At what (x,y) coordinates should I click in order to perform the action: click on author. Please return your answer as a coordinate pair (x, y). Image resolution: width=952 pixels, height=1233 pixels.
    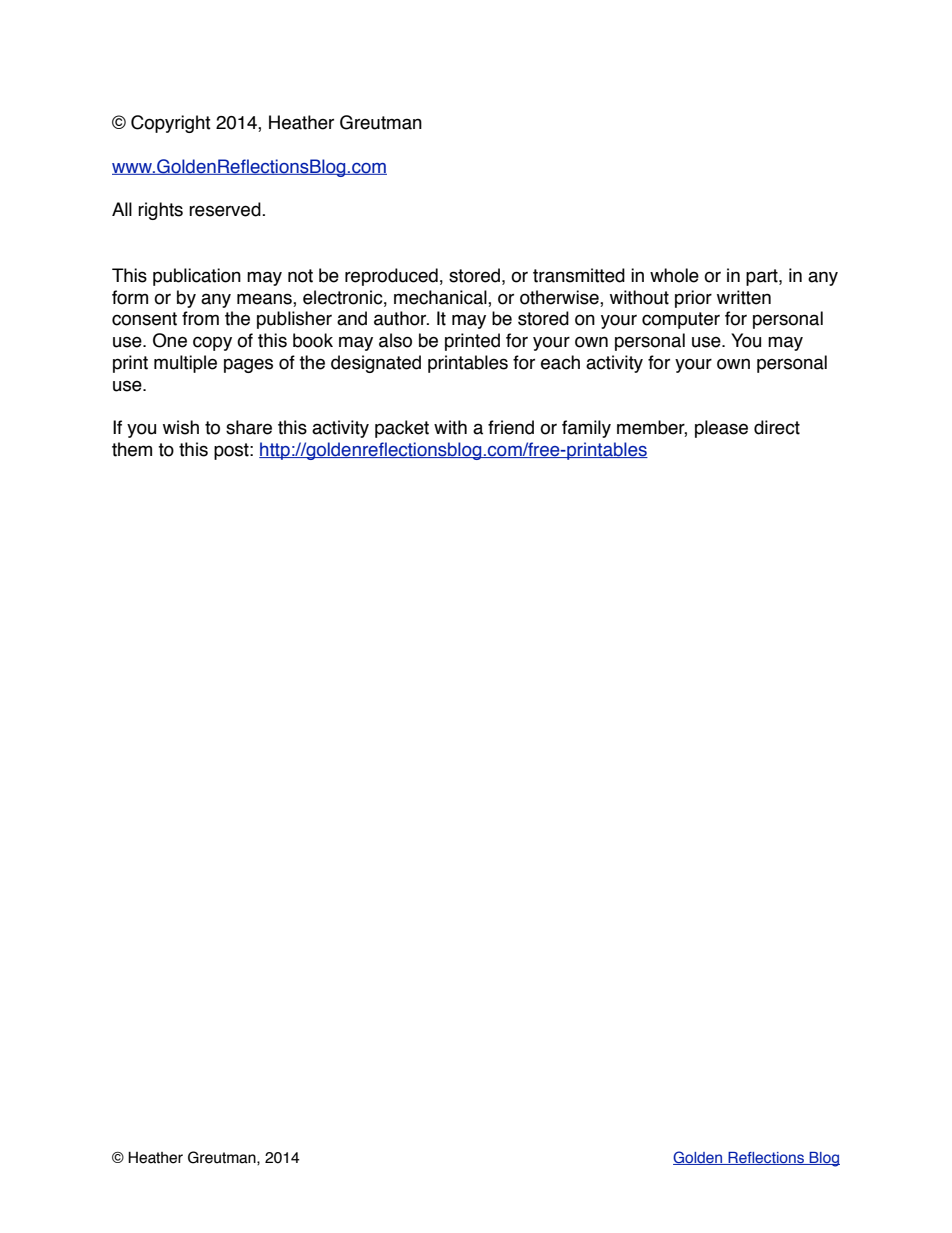
    Looking at the image, I should click on (401, 318).
